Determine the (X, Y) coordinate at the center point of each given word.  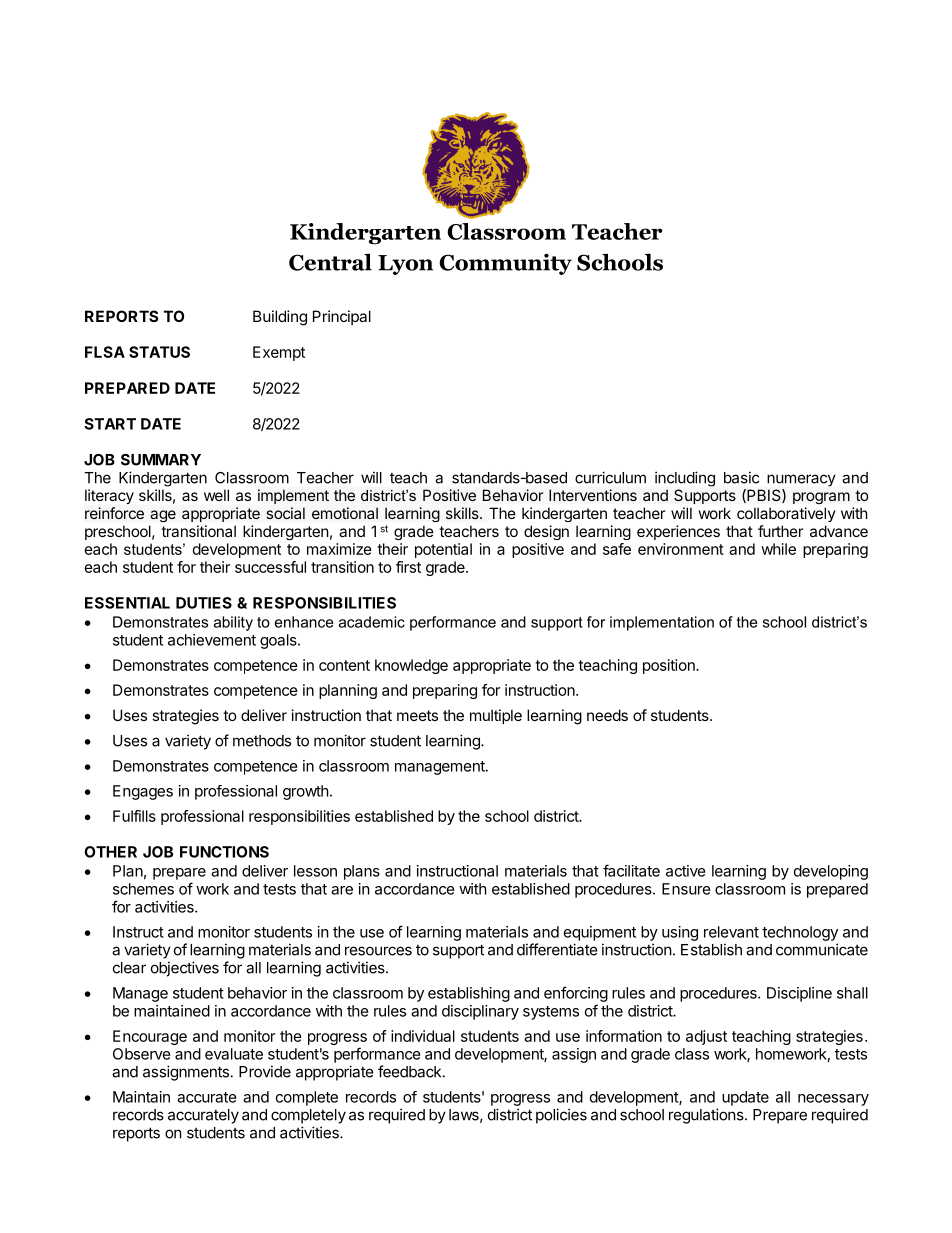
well (216, 495)
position (670, 666)
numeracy (801, 480)
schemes (143, 889)
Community (505, 264)
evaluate (234, 1054)
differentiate (557, 949)
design (546, 532)
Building (280, 318)
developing (831, 872)
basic (741, 477)
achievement (212, 640)
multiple (496, 716)
